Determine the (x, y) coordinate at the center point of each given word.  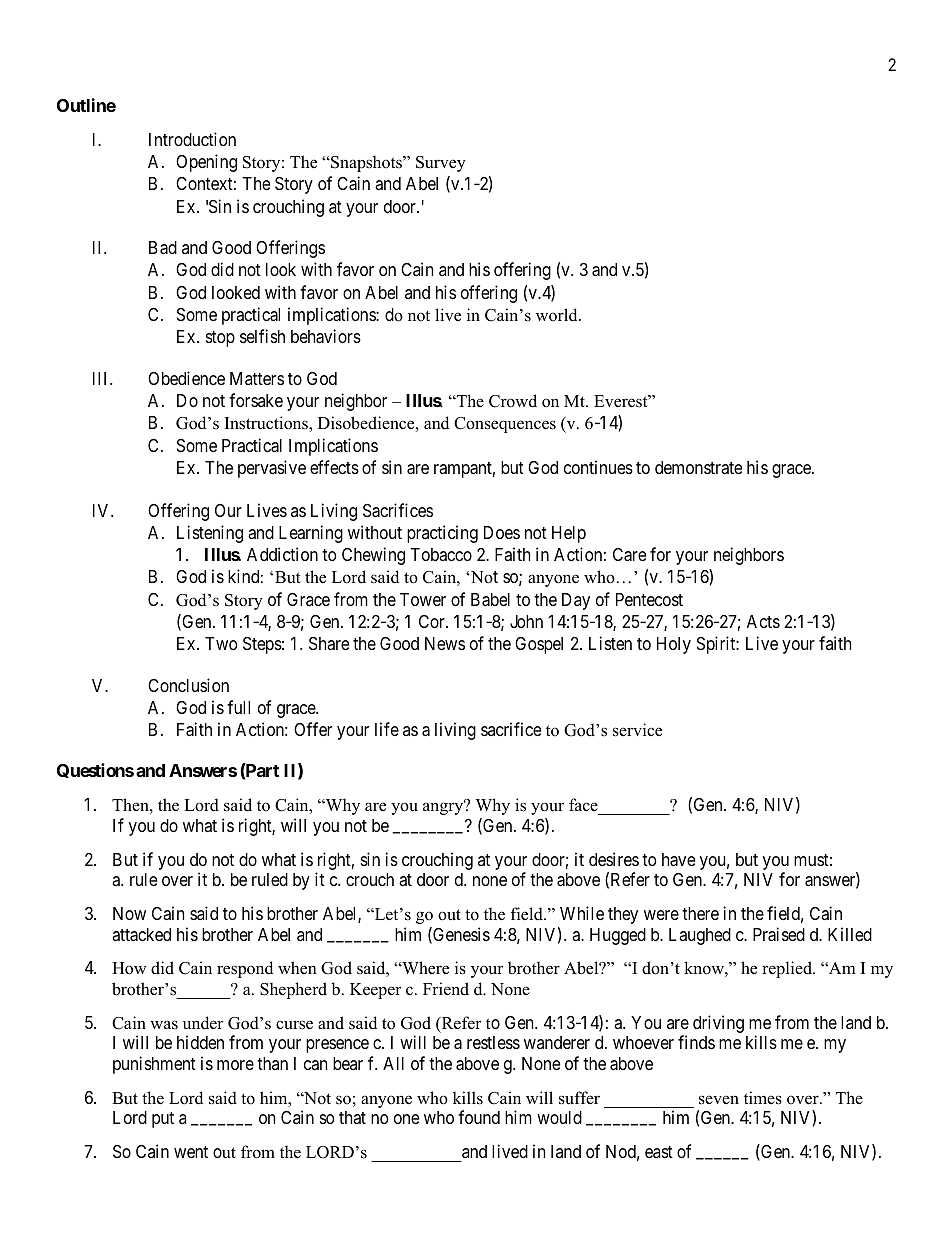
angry (444, 808)
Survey (441, 164)
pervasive (272, 469)
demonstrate (698, 467)
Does (502, 532)
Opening (206, 163)
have (678, 860)
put (163, 1120)
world (558, 315)
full (238, 707)
